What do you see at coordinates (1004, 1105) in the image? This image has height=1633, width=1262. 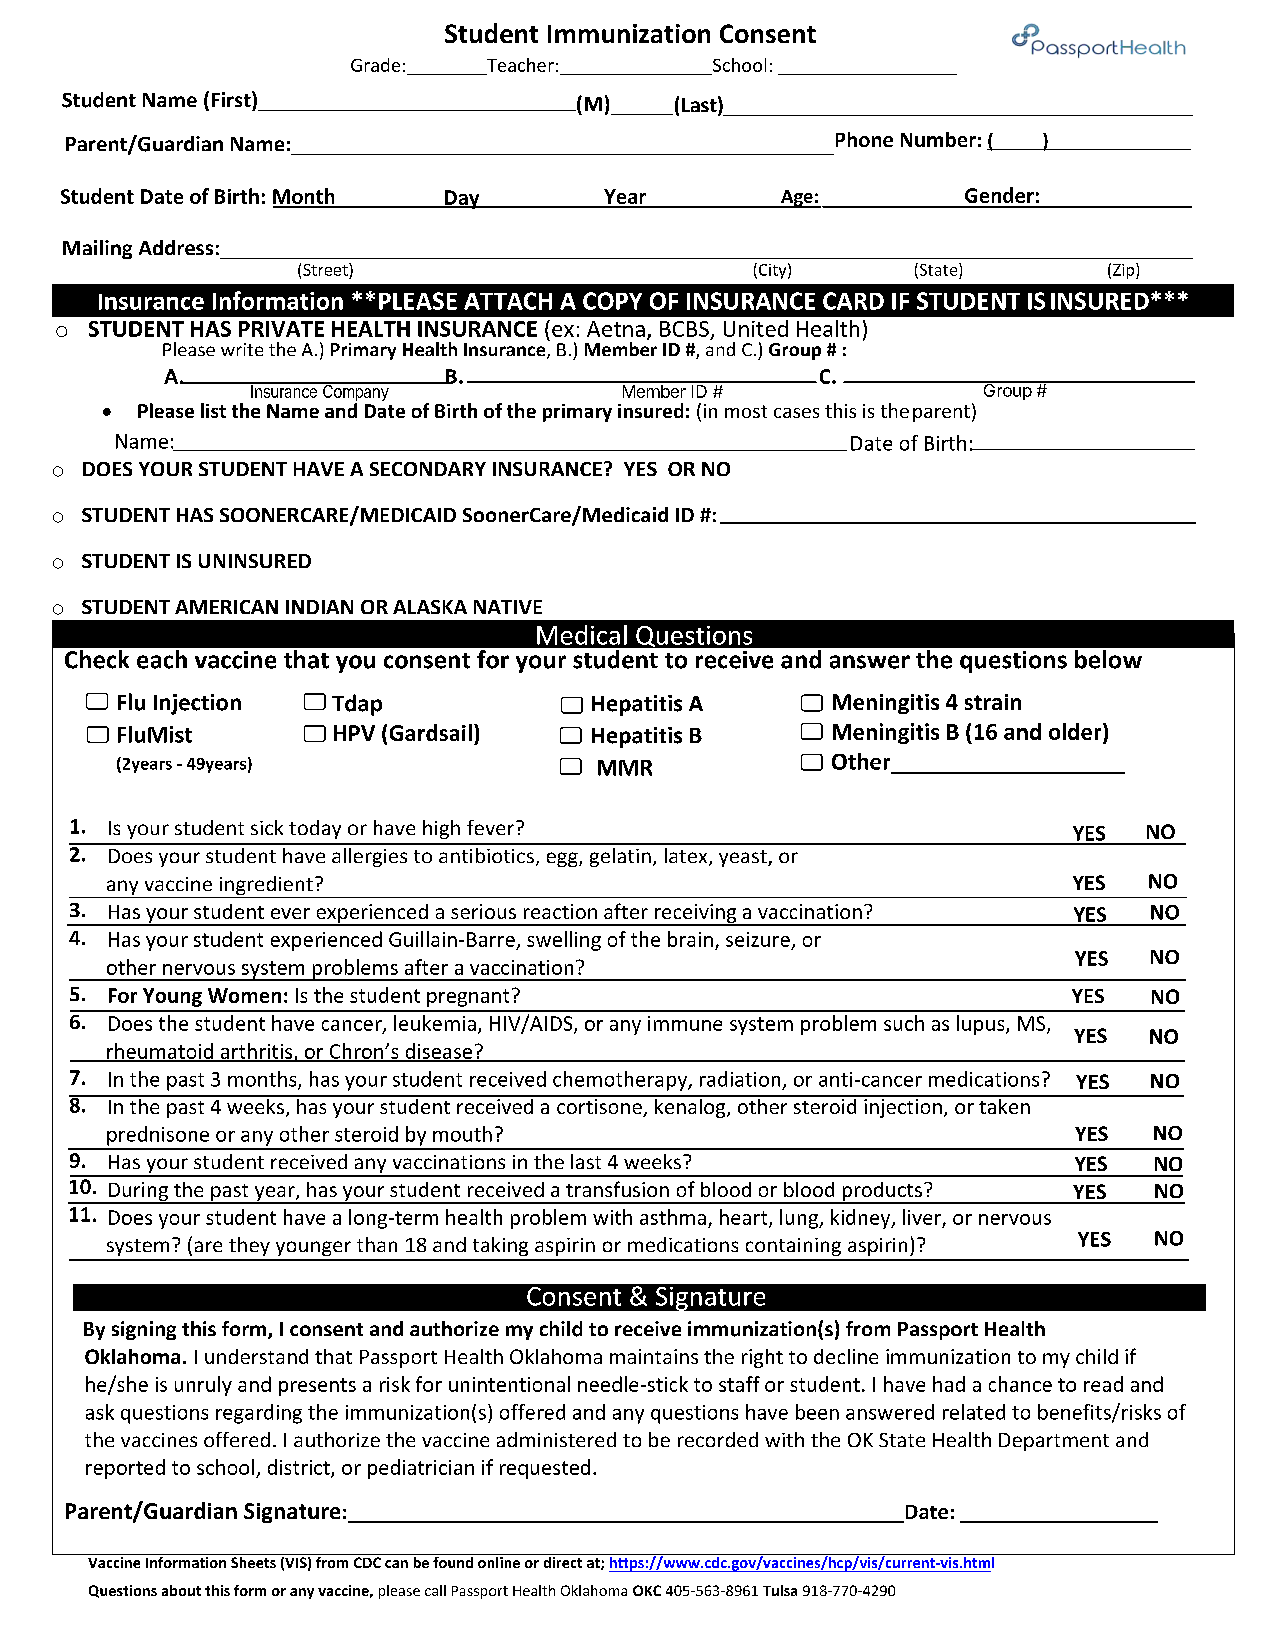 I see `taken` at bounding box center [1004, 1105].
